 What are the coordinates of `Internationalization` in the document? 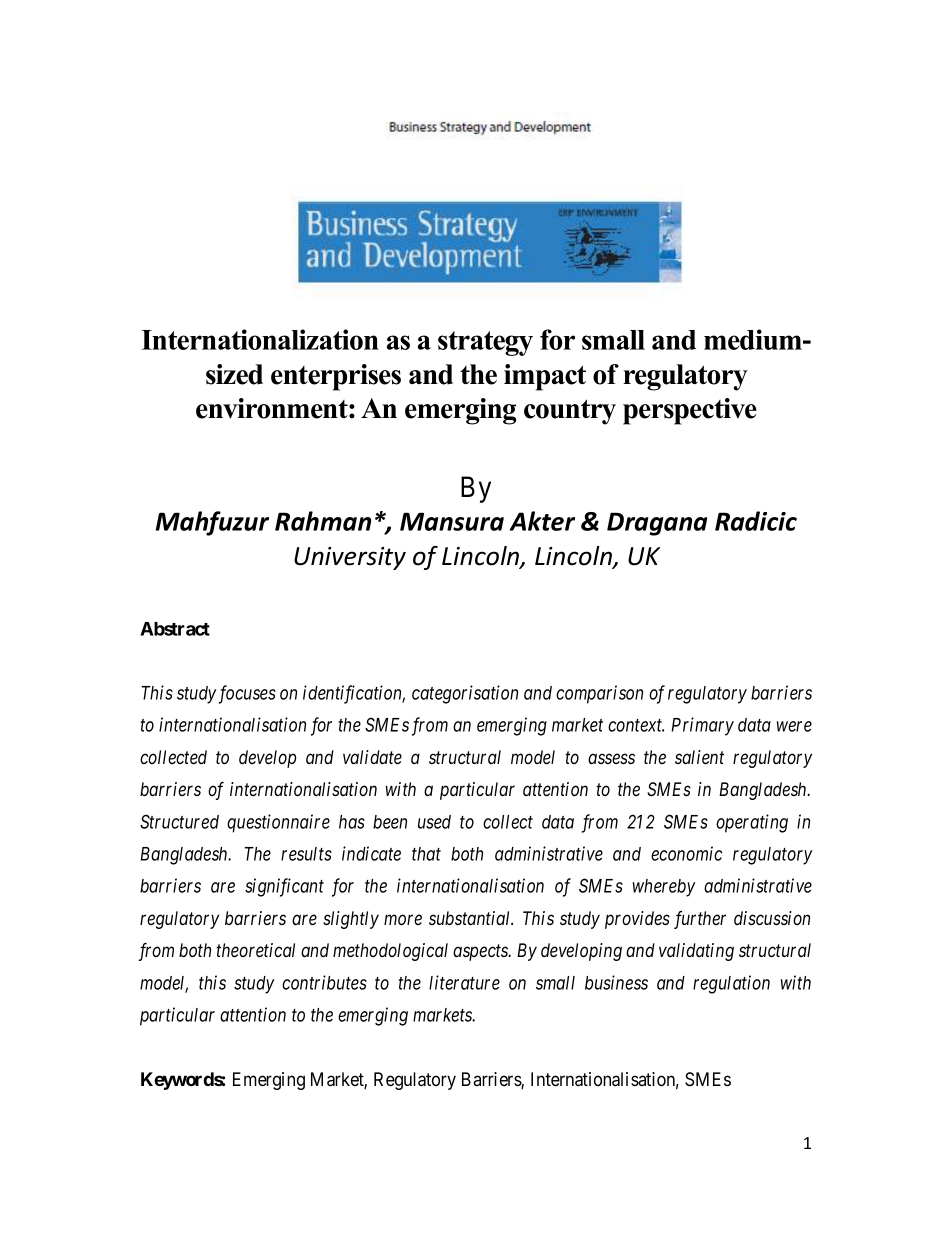 It's located at (260, 339).
